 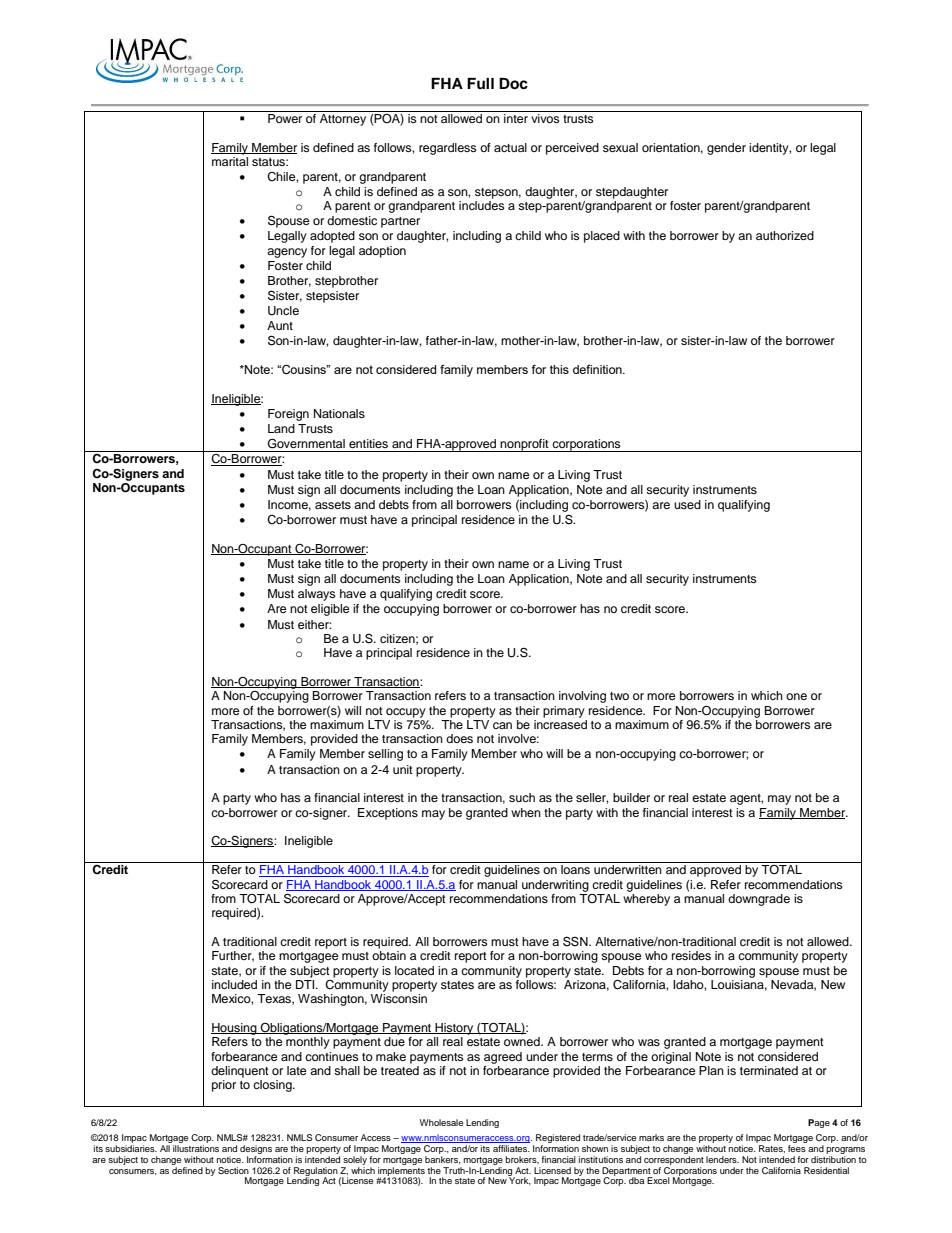 What do you see at coordinates (388, 814) in the screenshot?
I see `Exceptions` at bounding box center [388, 814].
